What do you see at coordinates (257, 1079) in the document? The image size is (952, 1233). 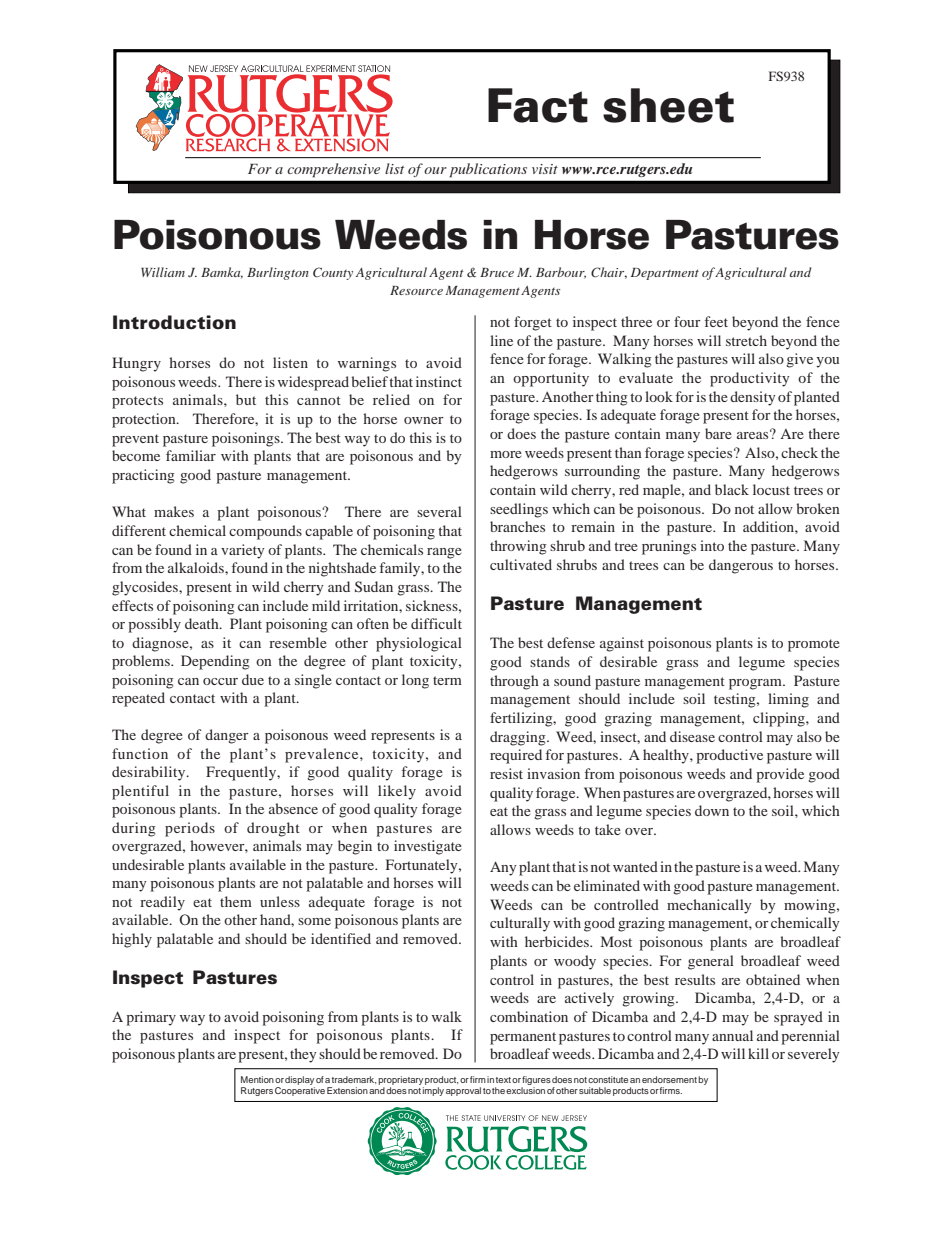 I see `Mention` at bounding box center [257, 1079].
